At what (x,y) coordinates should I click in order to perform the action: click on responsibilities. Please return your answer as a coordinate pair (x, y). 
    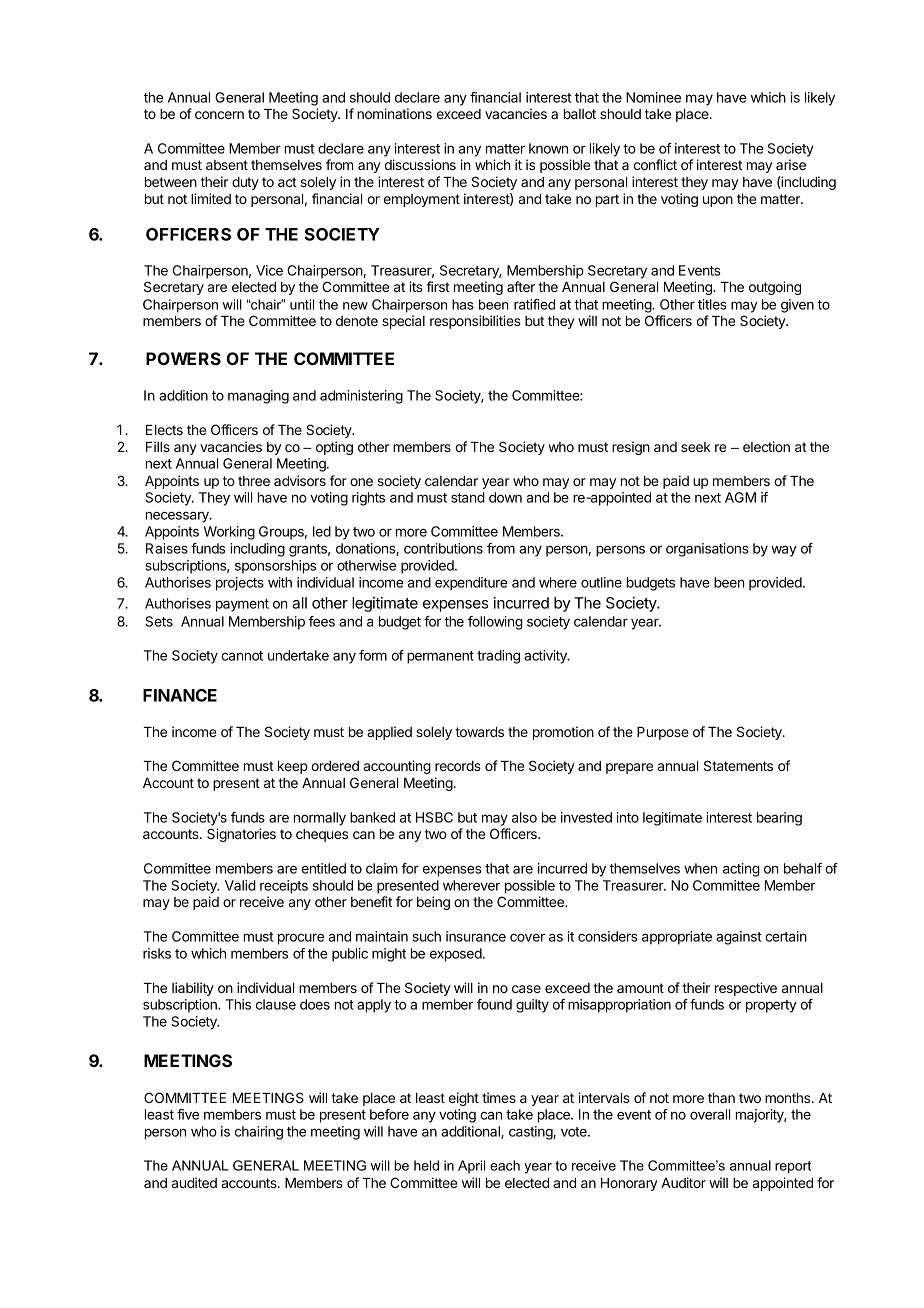
    Looking at the image, I should click on (475, 322).
